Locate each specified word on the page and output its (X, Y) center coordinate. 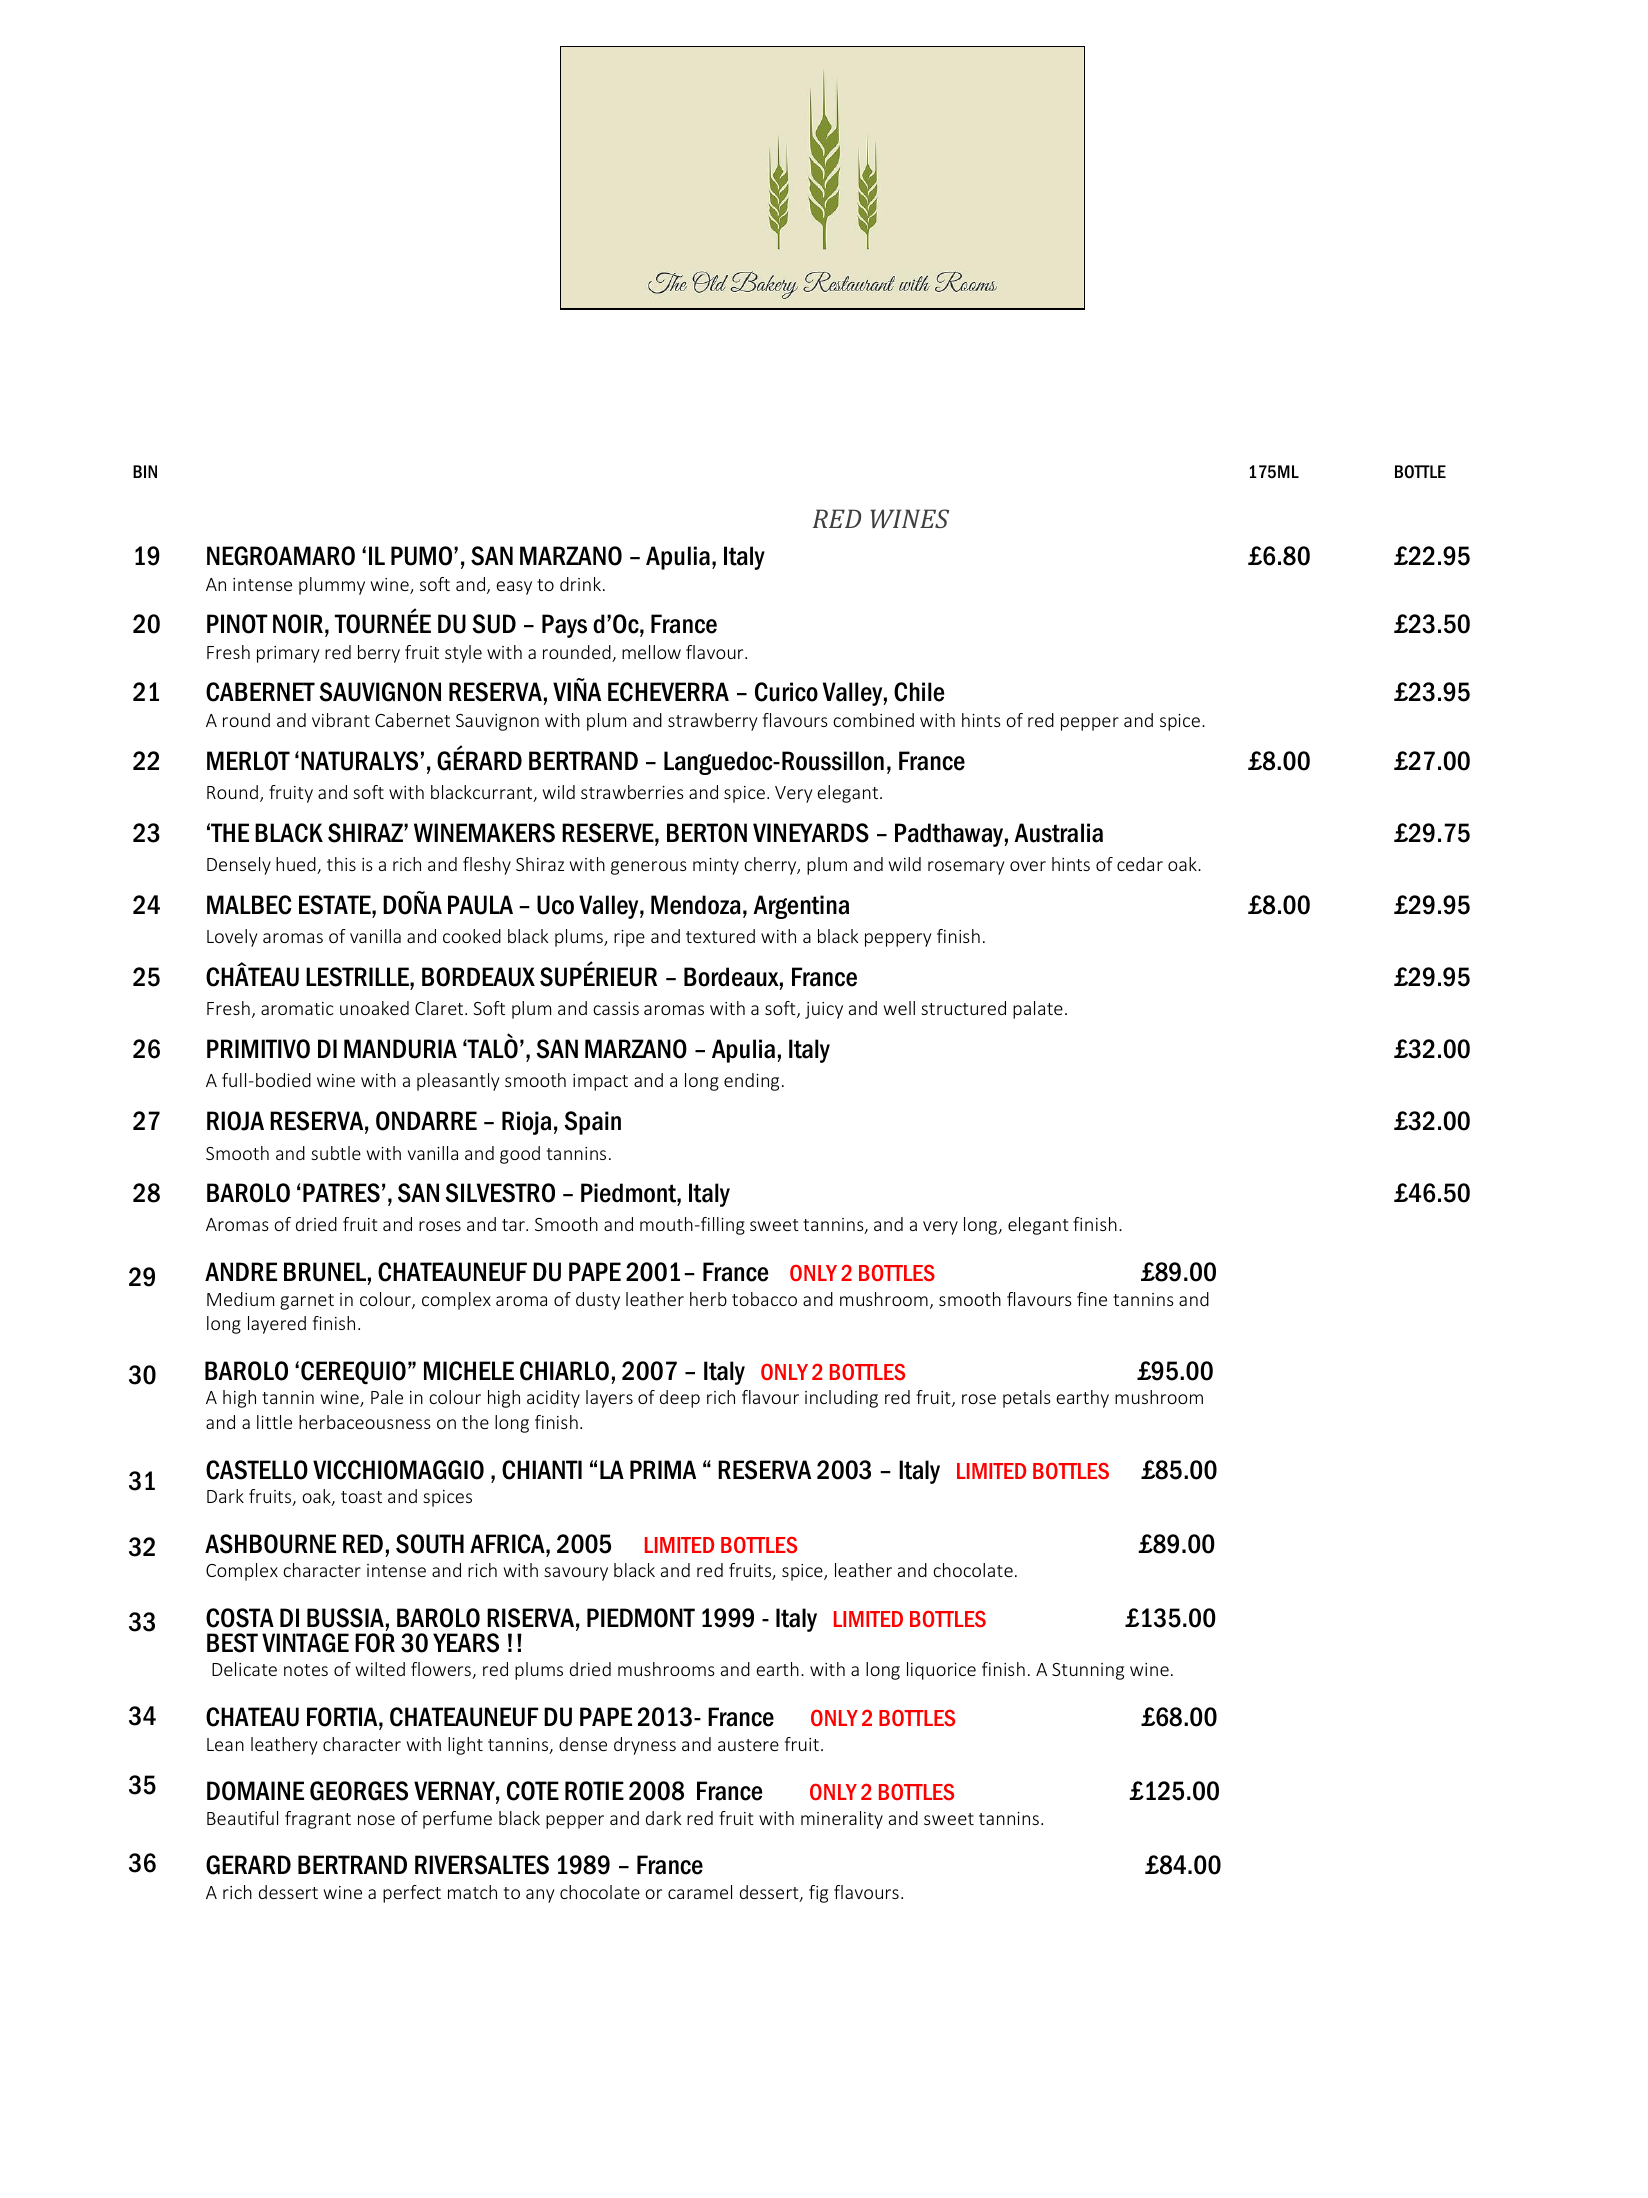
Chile (919, 692)
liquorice (941, 1671)
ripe (629, 938)
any (540, 1896)
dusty (598, 1301)
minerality (842, 1820)
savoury (576, 1574)
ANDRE (241, 1271)
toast (361, 1497)
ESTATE (336, 905)
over (1028, 866)
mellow (651, 652)
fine (1092, 1299)
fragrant (318, 1820)
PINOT (237, 624)
